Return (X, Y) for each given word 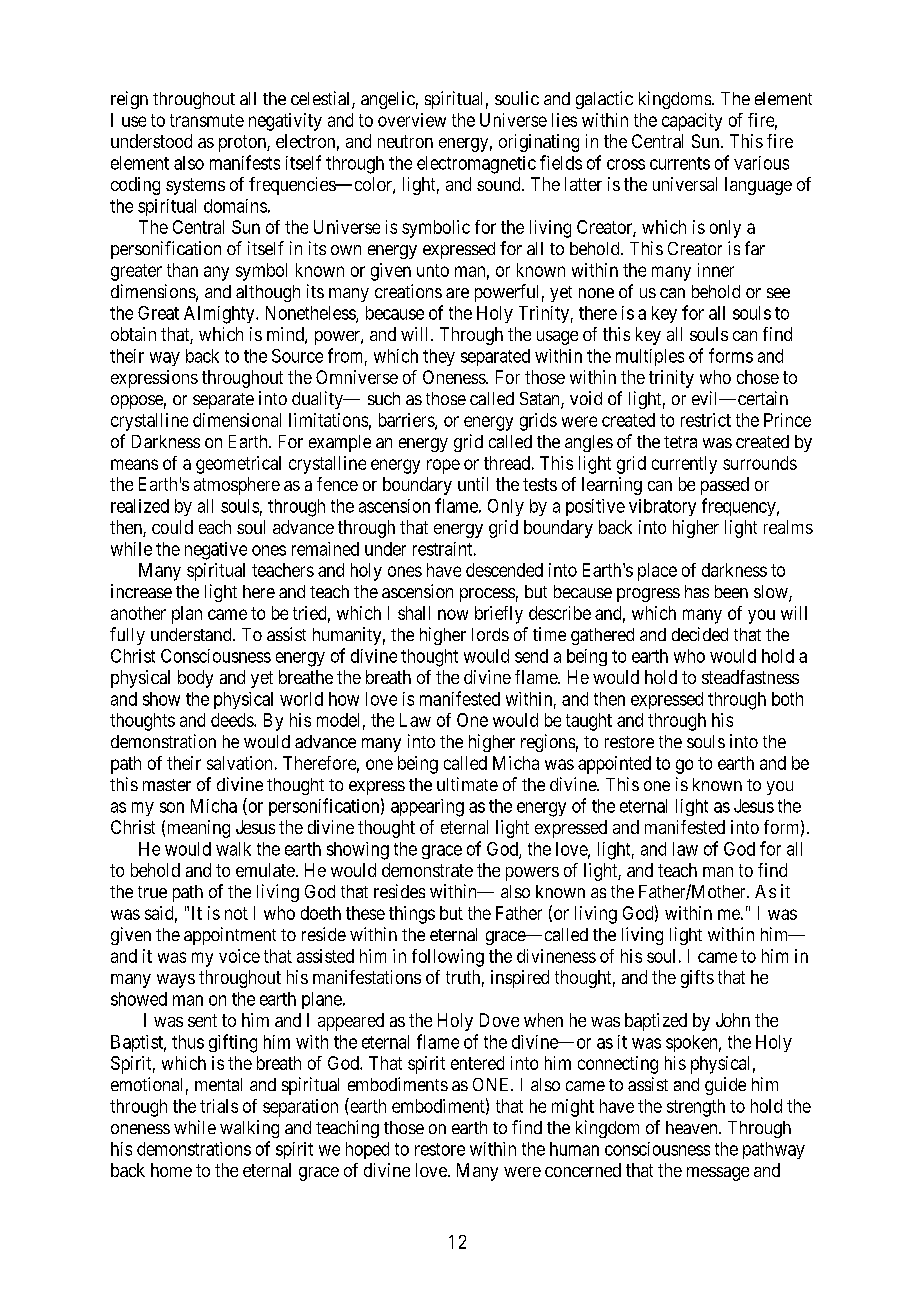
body (195, 679)
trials (219, 1106)
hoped (367, 1150)
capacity (692, 122)
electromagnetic (476, 165)
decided (700, 634)
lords (490, 634)
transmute (207, 120)
